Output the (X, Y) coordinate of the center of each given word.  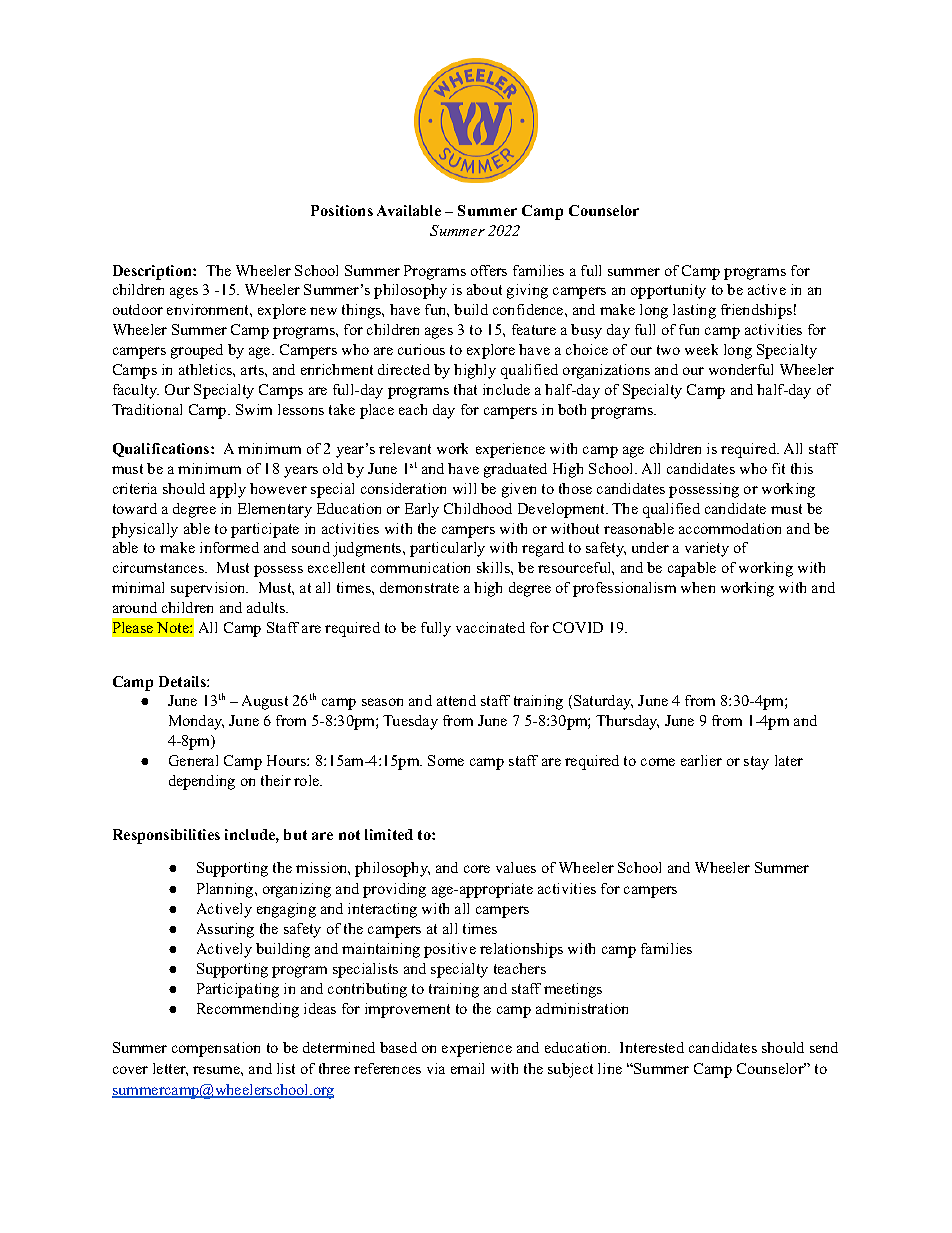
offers (489, 270)
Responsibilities (166, 836)
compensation (216, 1049)
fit (778, 468)
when (698, 587)
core (477, 869)
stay (756, 763)
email (467, 1068)
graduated (515, 470)
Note (174, 627)
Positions (342, 210)
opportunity (668, 291)
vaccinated (490, 627)
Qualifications (162, 450)
